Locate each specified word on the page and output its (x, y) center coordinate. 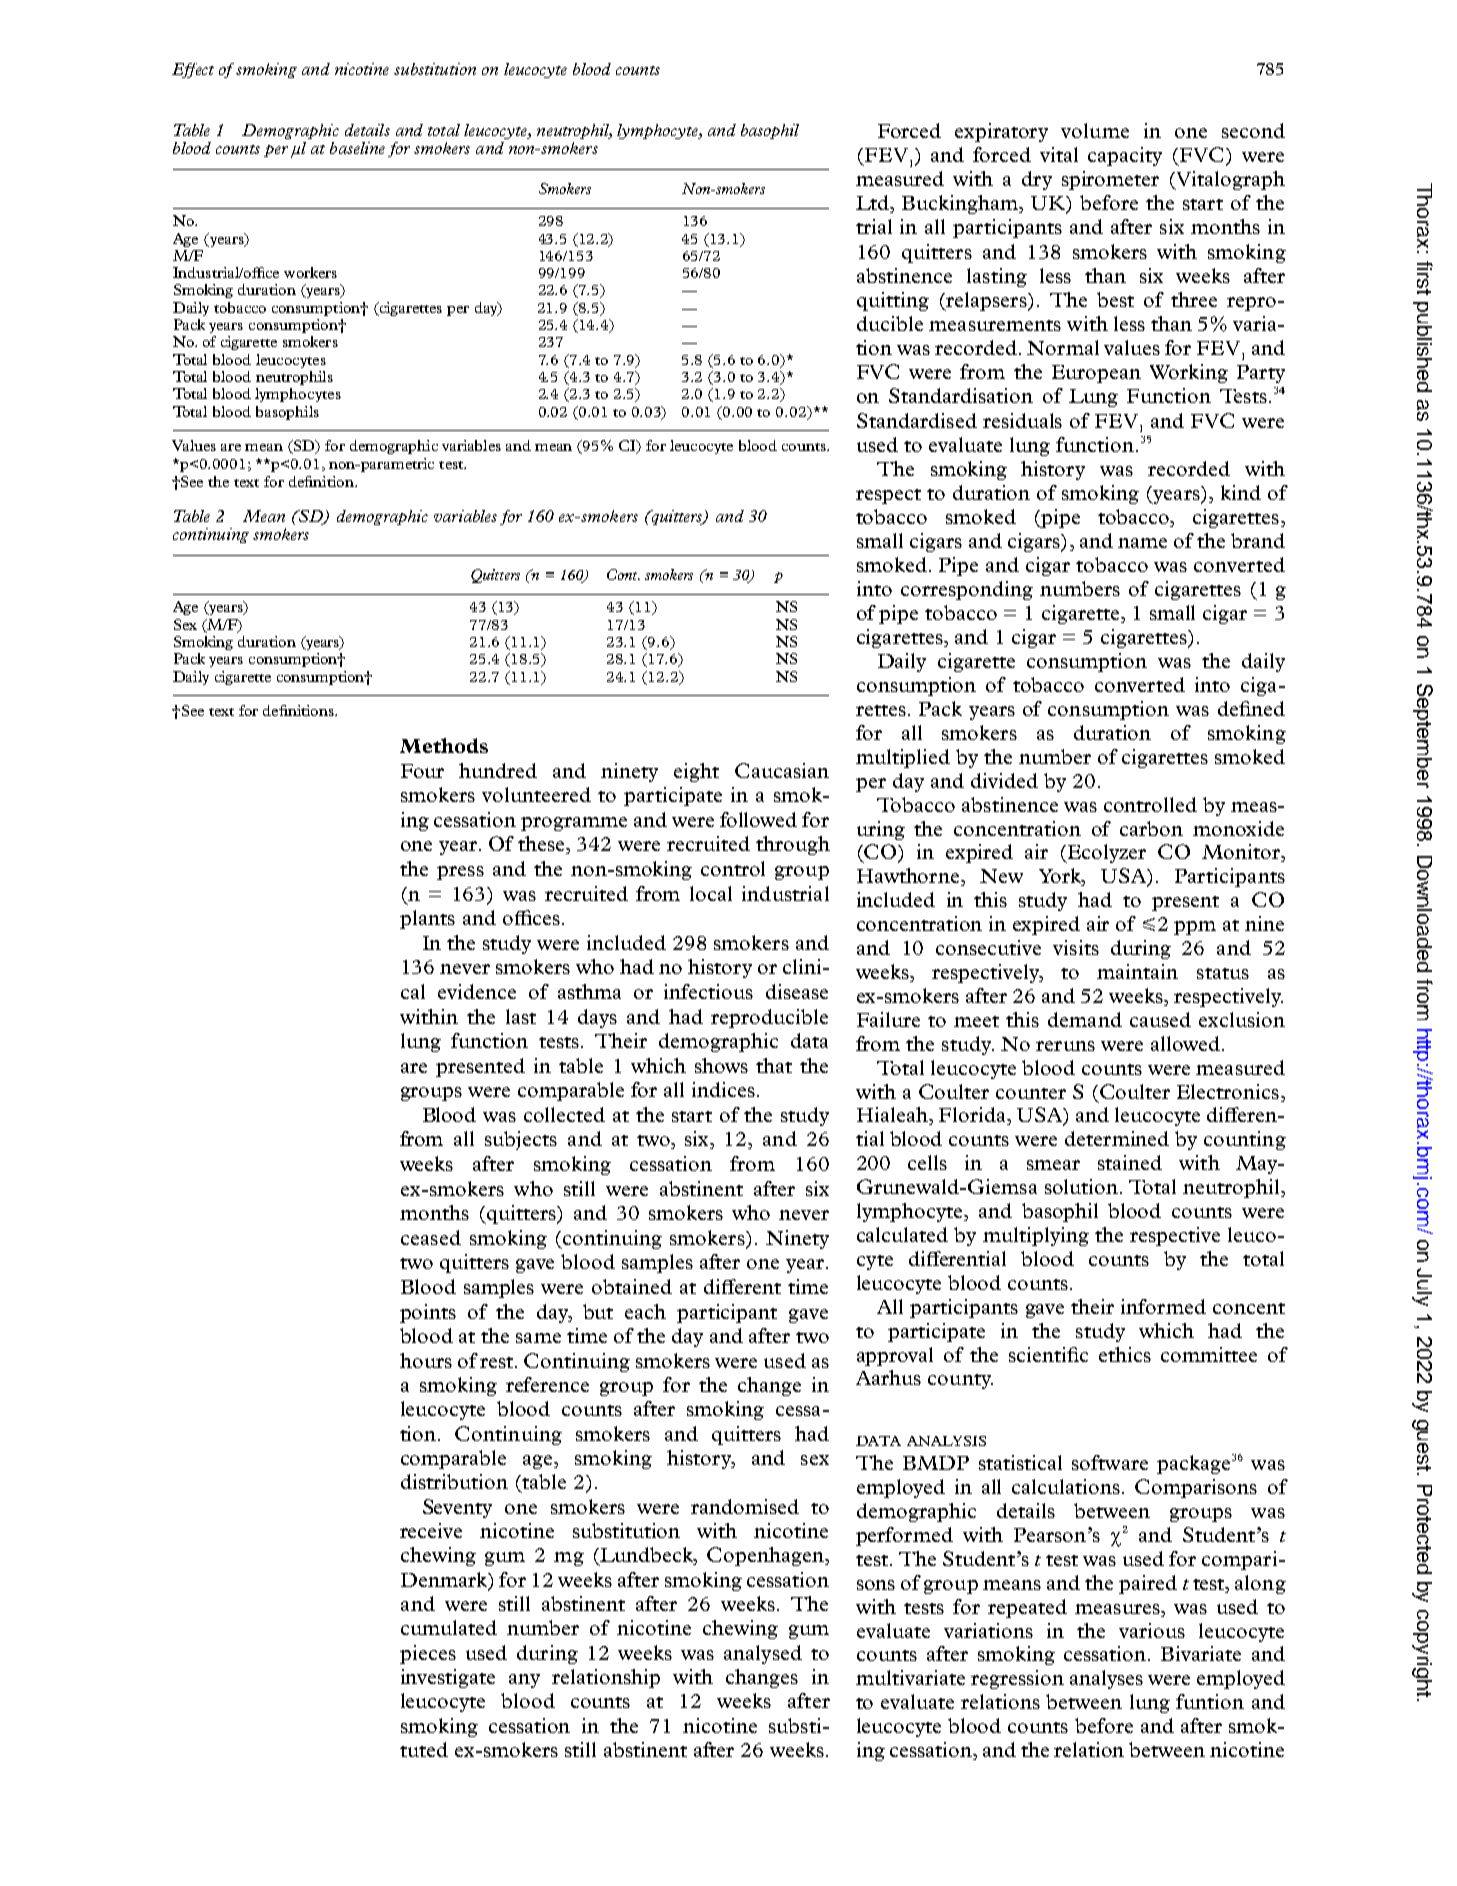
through (793, 845)
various (1152, 1630)
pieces (428, 1654)
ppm (1195, 928)
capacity (1125, 156)
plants (427, 919)
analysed (763, 1654)
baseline (357, 148)
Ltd (874, 204)
